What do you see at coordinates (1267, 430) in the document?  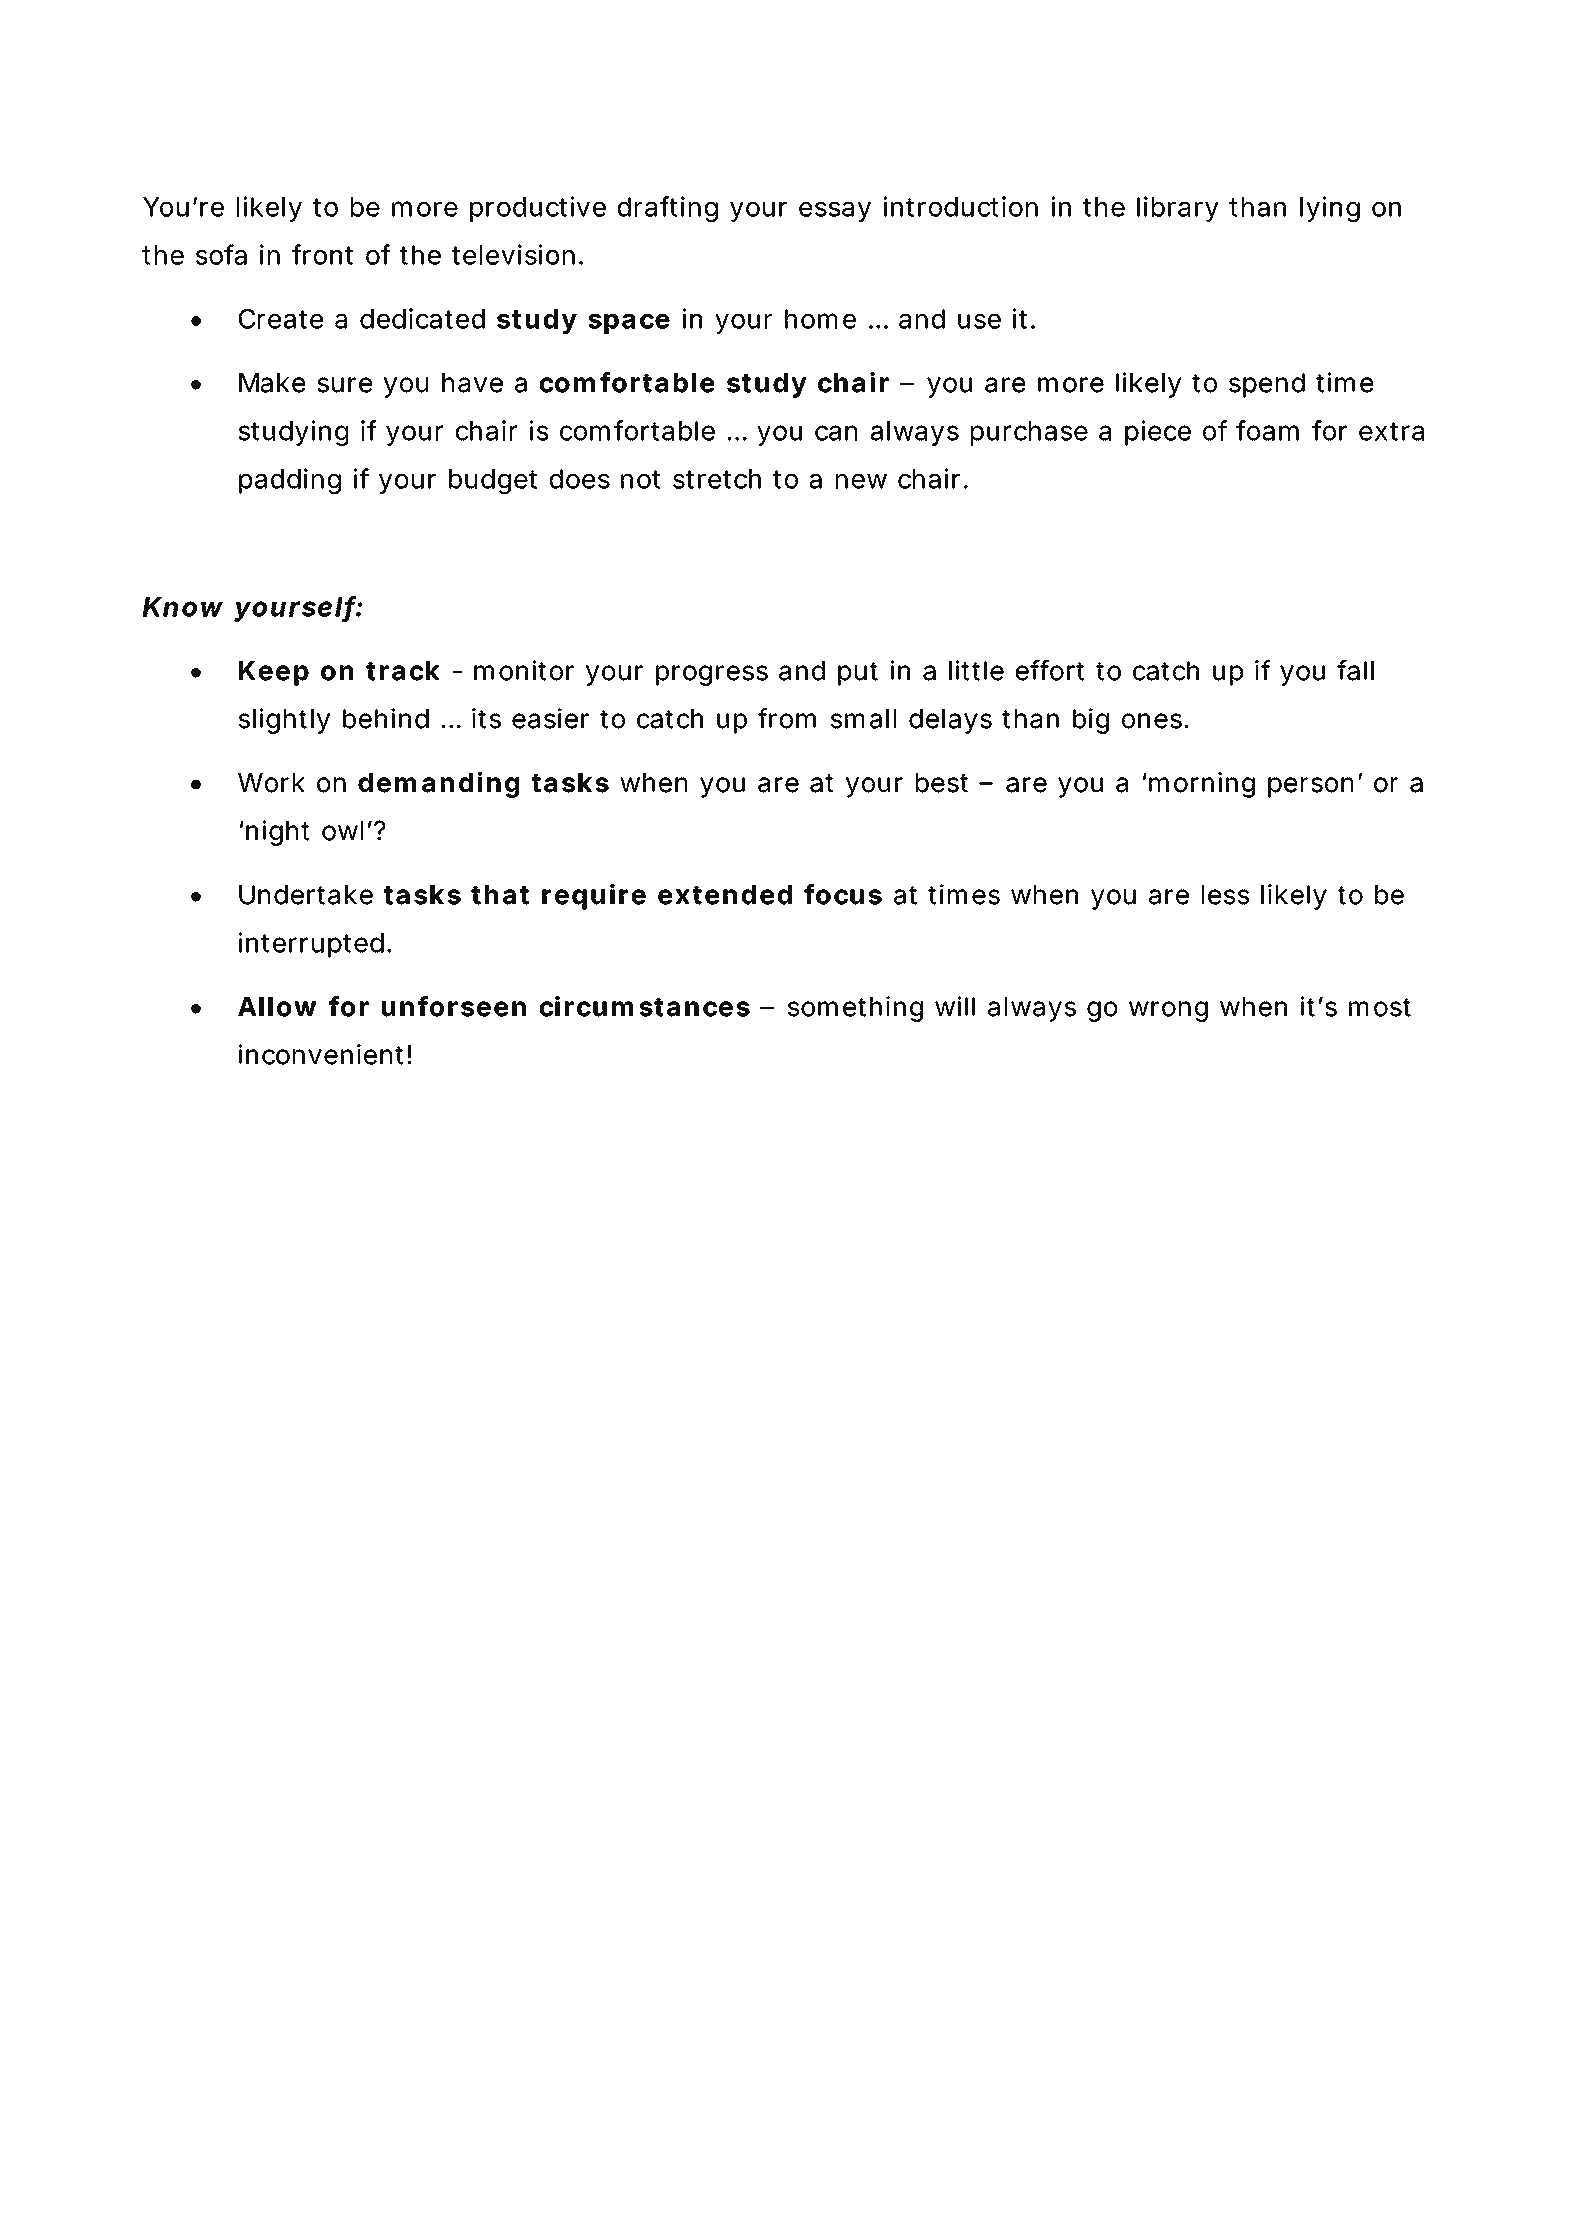 I see `foam` at bounding box center [1267, 430].
